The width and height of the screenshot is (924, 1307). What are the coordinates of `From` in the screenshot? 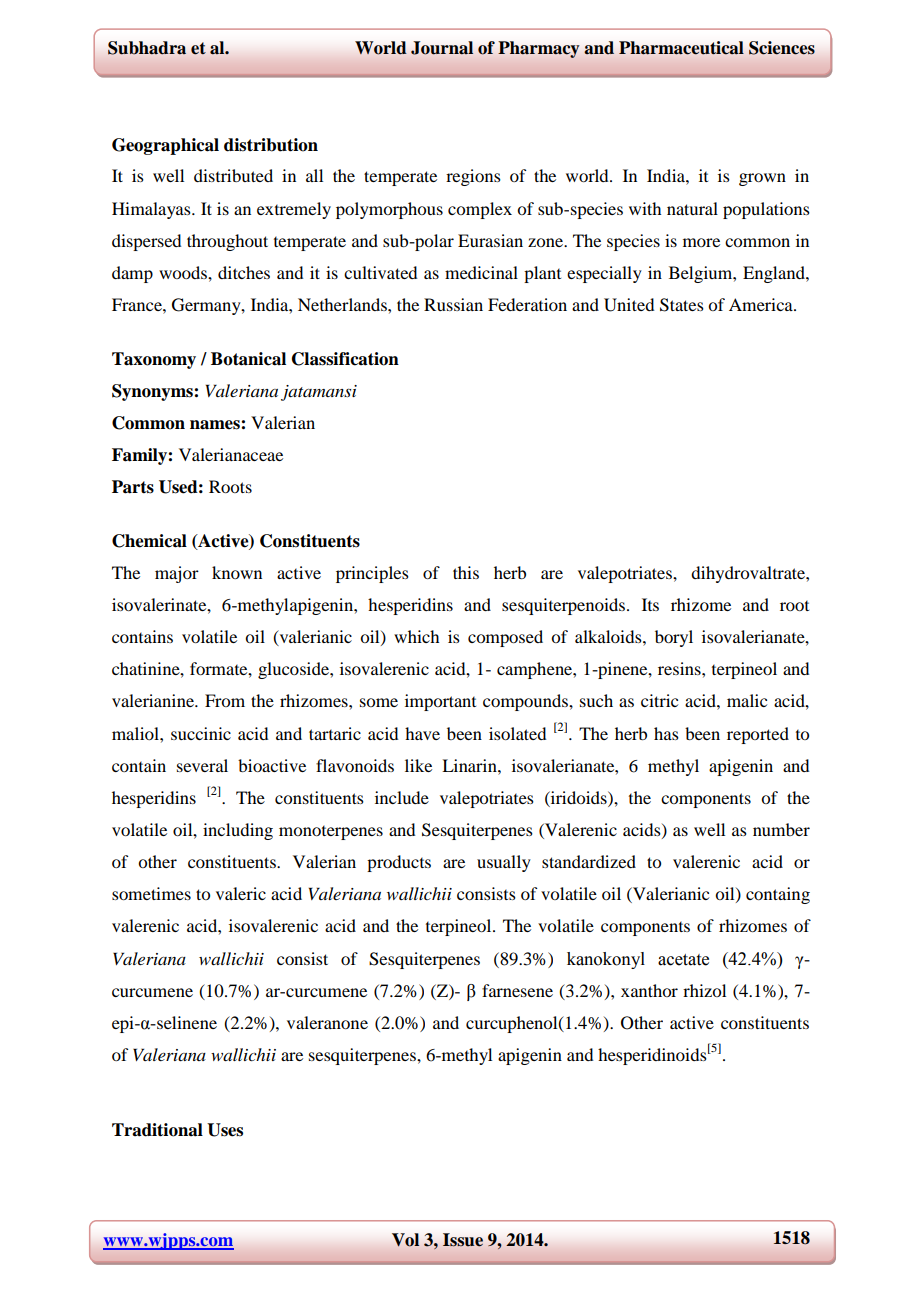 It's located at (225, 700).
